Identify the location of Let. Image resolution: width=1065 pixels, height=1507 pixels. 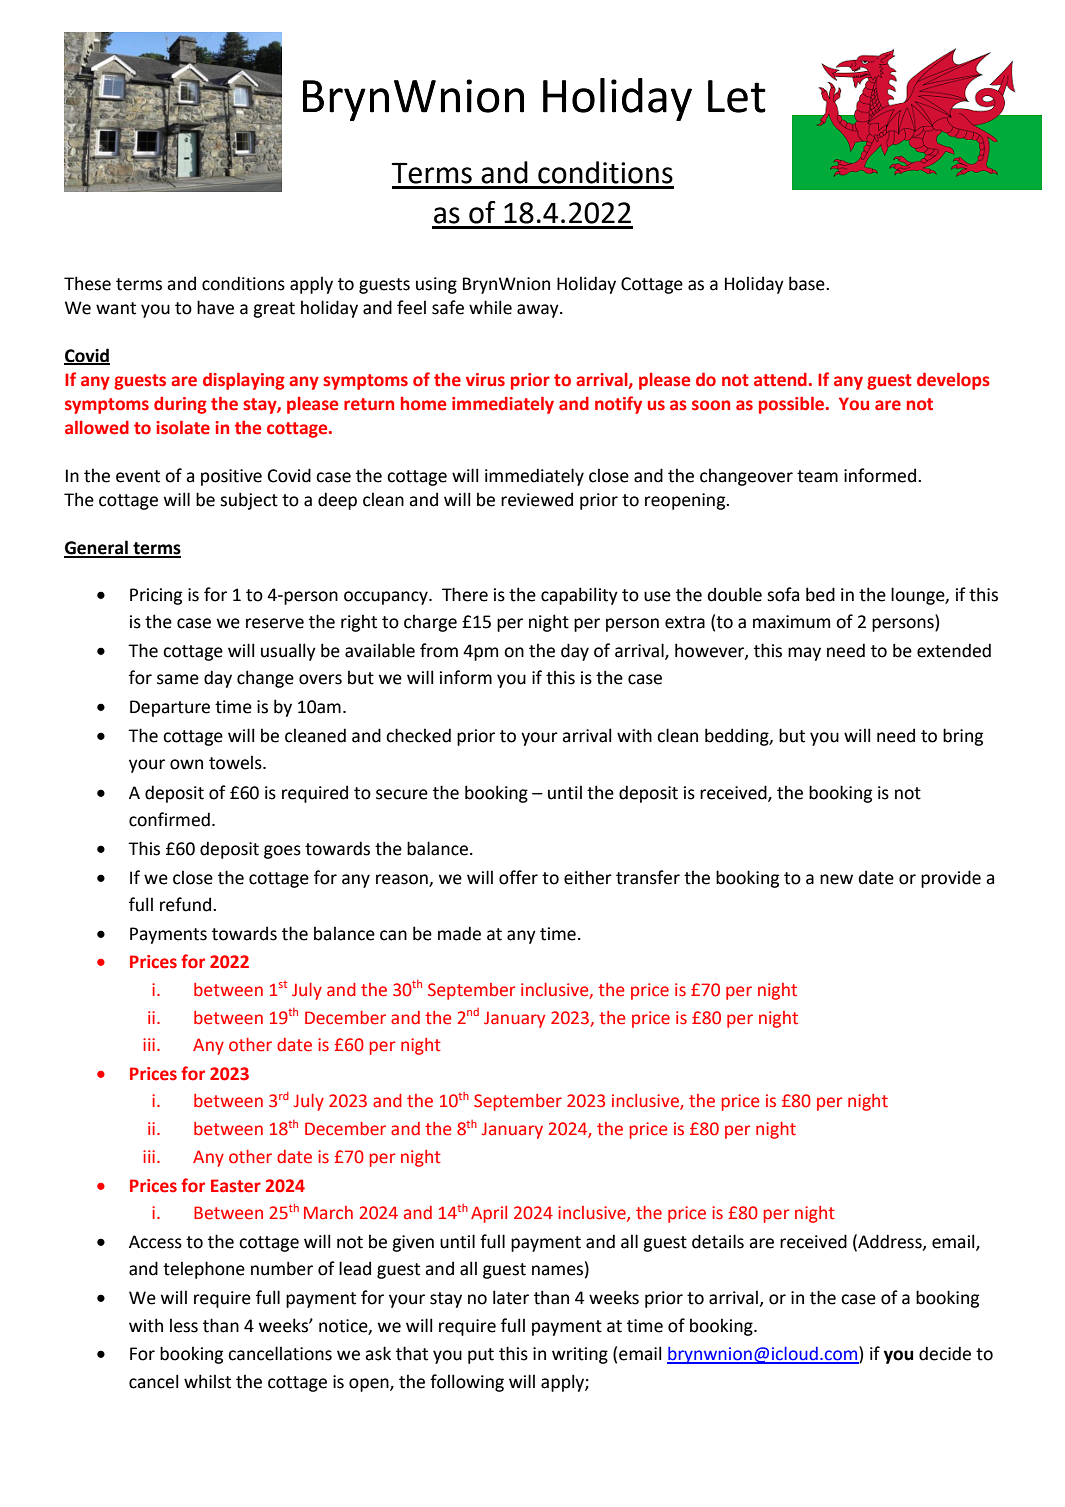
(737, 96).
